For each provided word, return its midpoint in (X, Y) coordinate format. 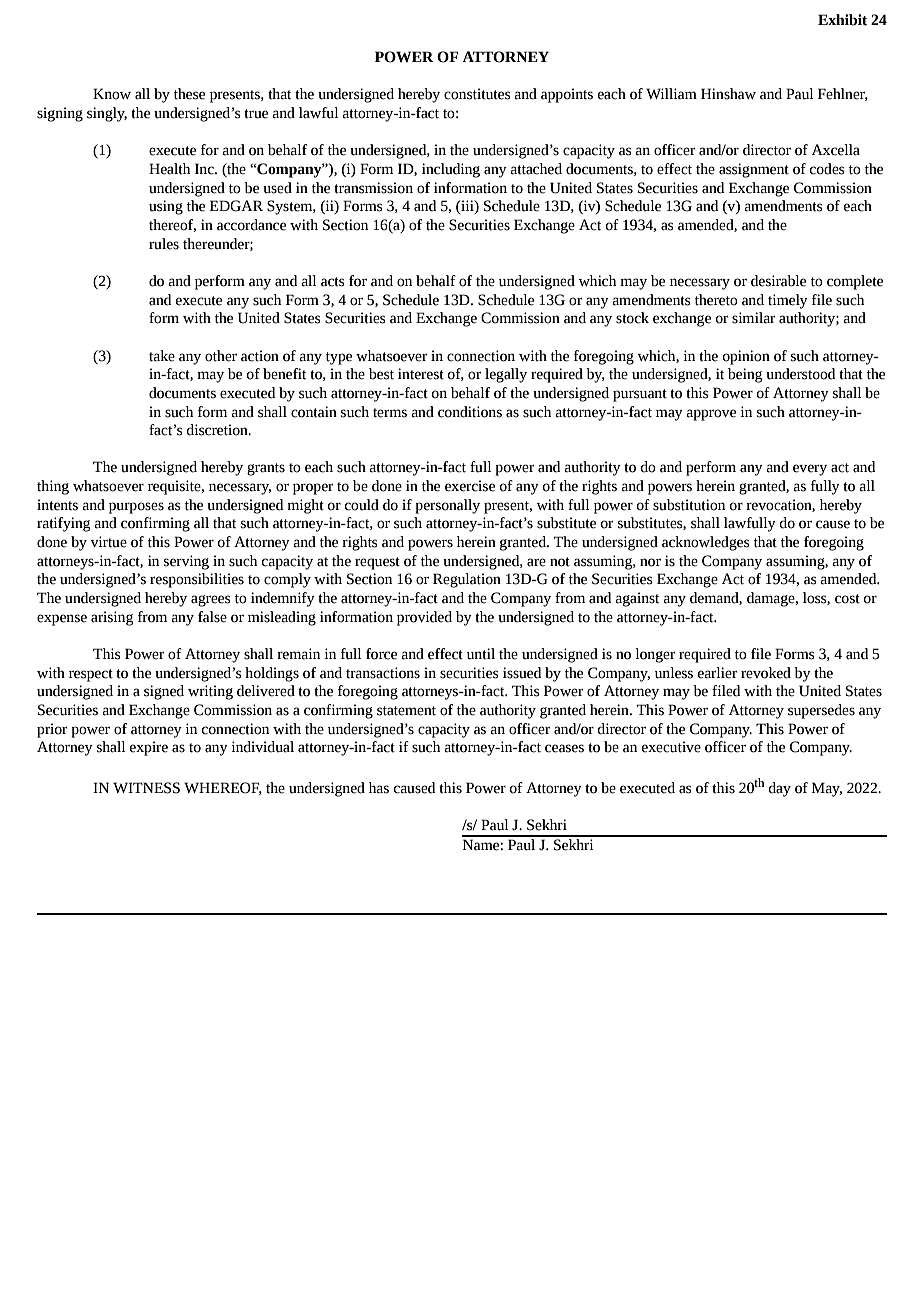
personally (447, 506)
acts (333, 282)
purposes (136, 508)
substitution (689, 505)
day (779, 789)
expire (149, 748)
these (189, 94)
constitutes (477, 94)
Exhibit (842, 20)
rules (164, 244)
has (379, 788)
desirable (778, 281)
